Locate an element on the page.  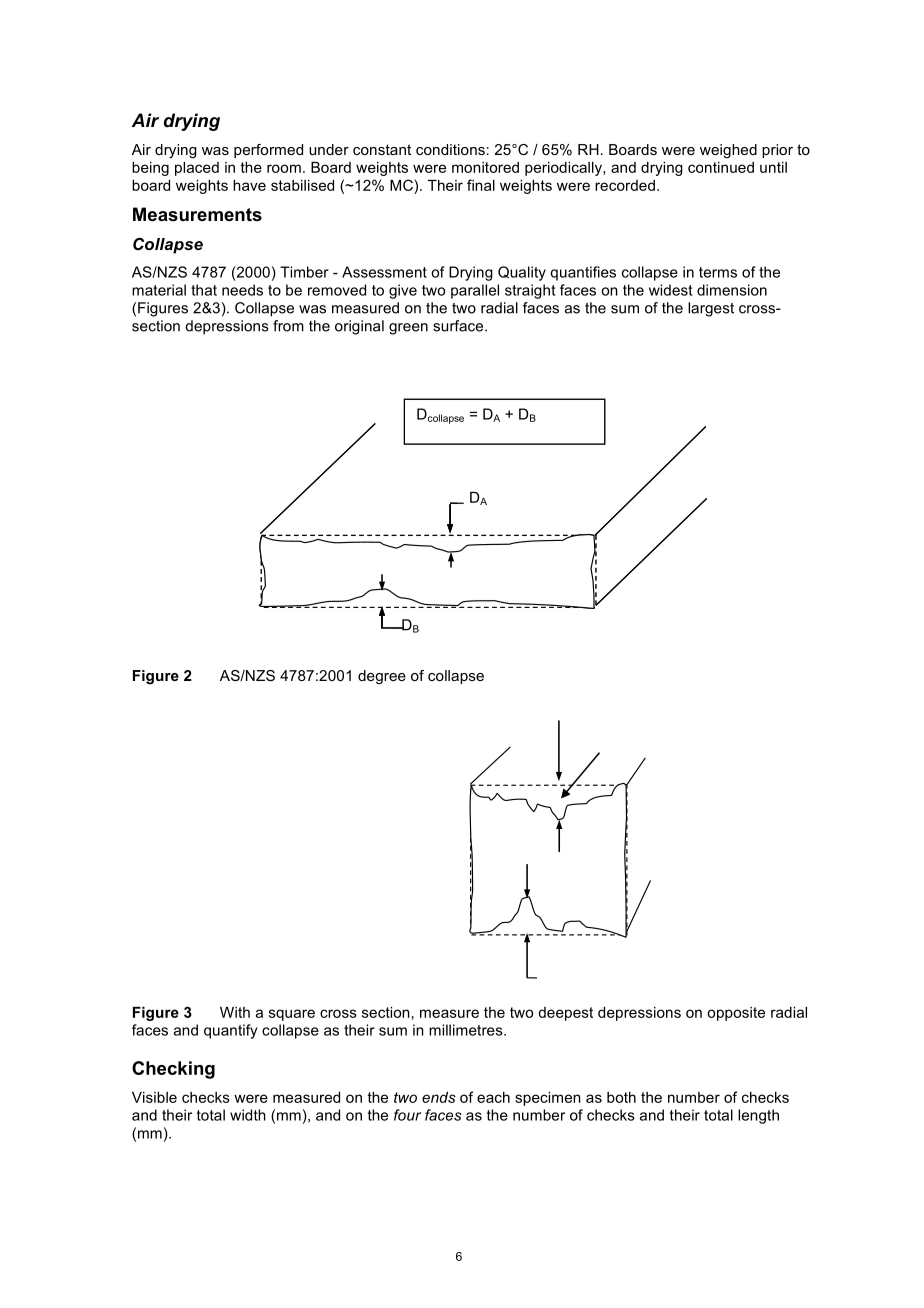
from is located at coordinates (288, 326).
